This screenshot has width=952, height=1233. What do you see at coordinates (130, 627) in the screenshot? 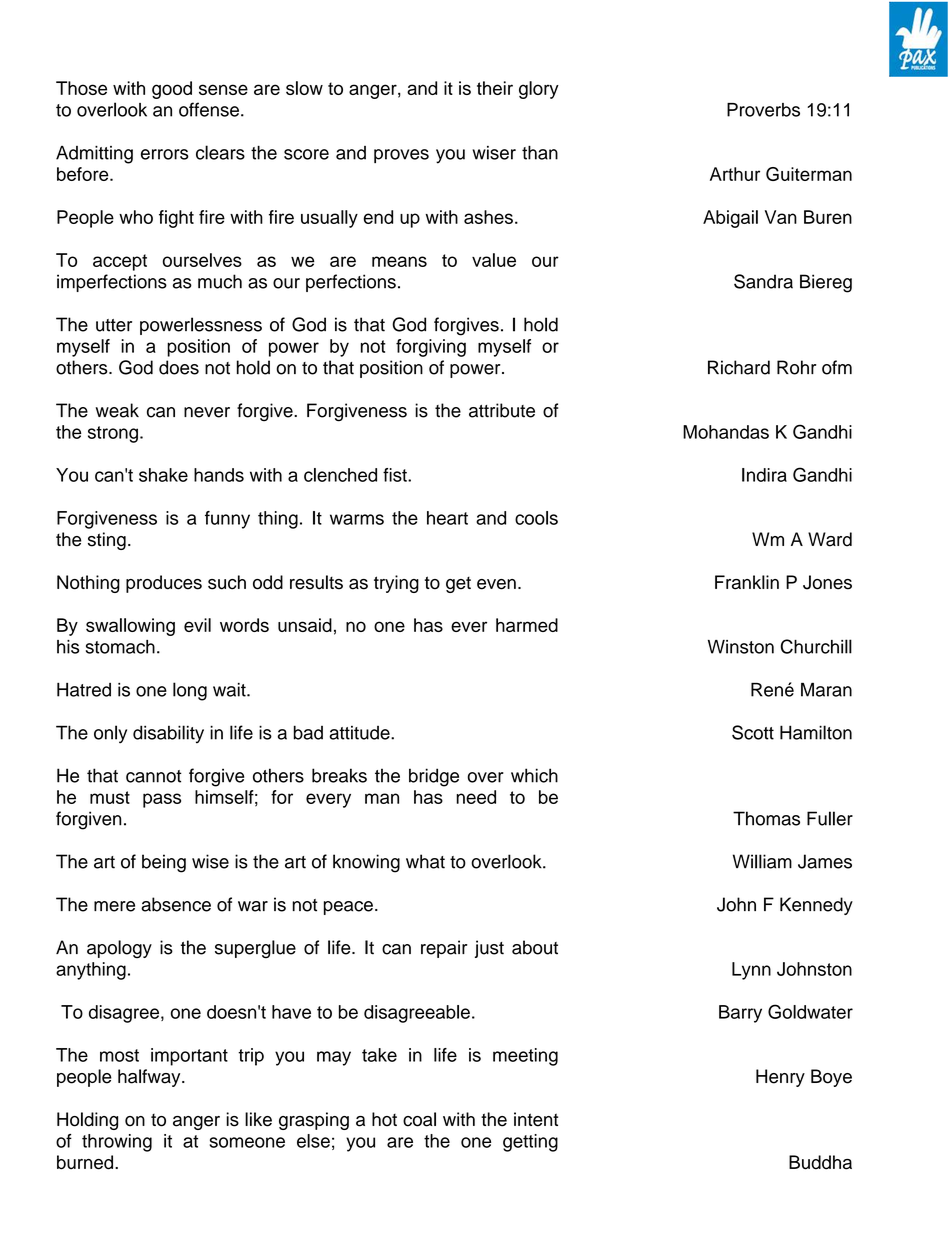
I see `swallowing` at bounding box center [130, 627].
